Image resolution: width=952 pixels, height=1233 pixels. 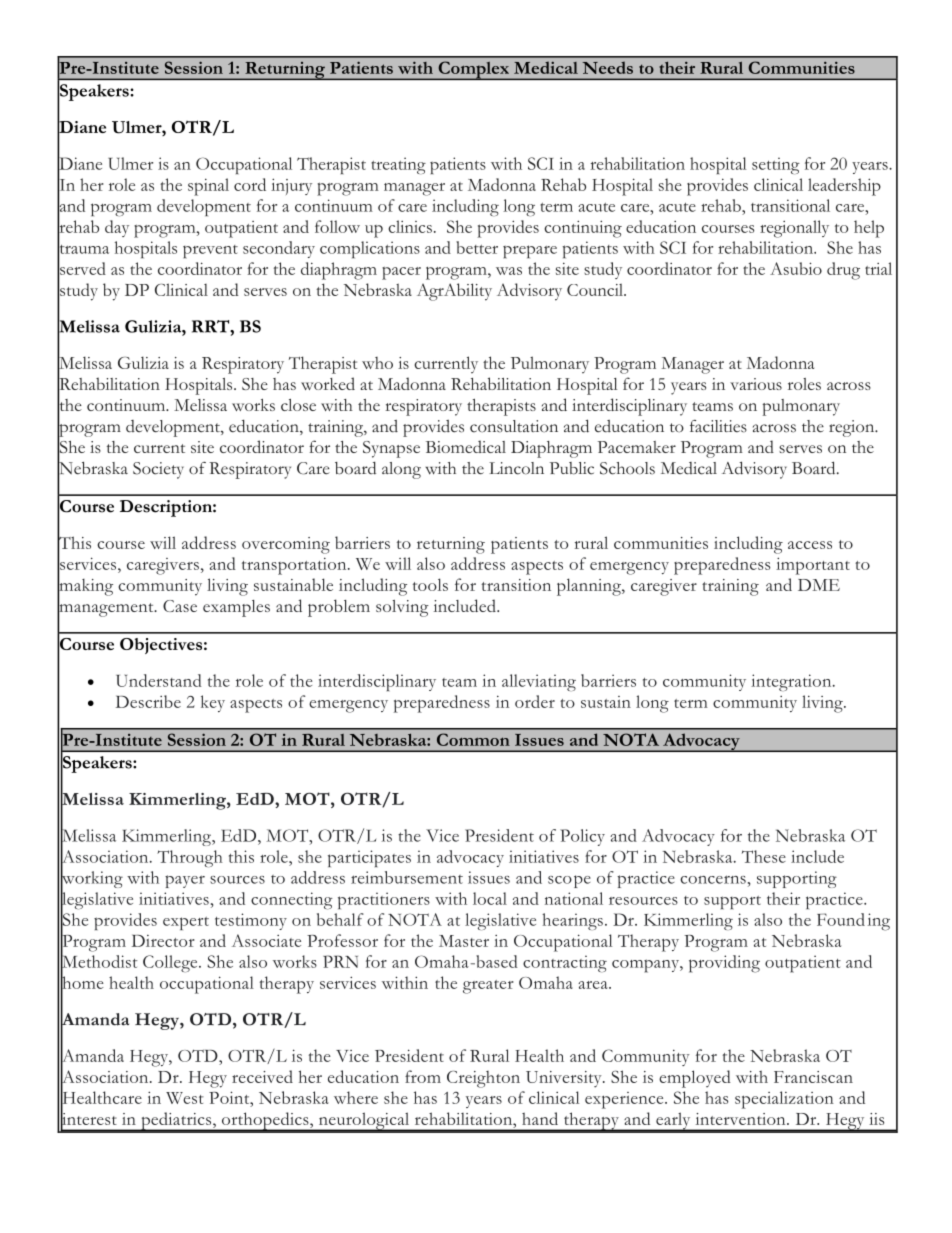 I want to click on West, so click(x=185, y=1098).
